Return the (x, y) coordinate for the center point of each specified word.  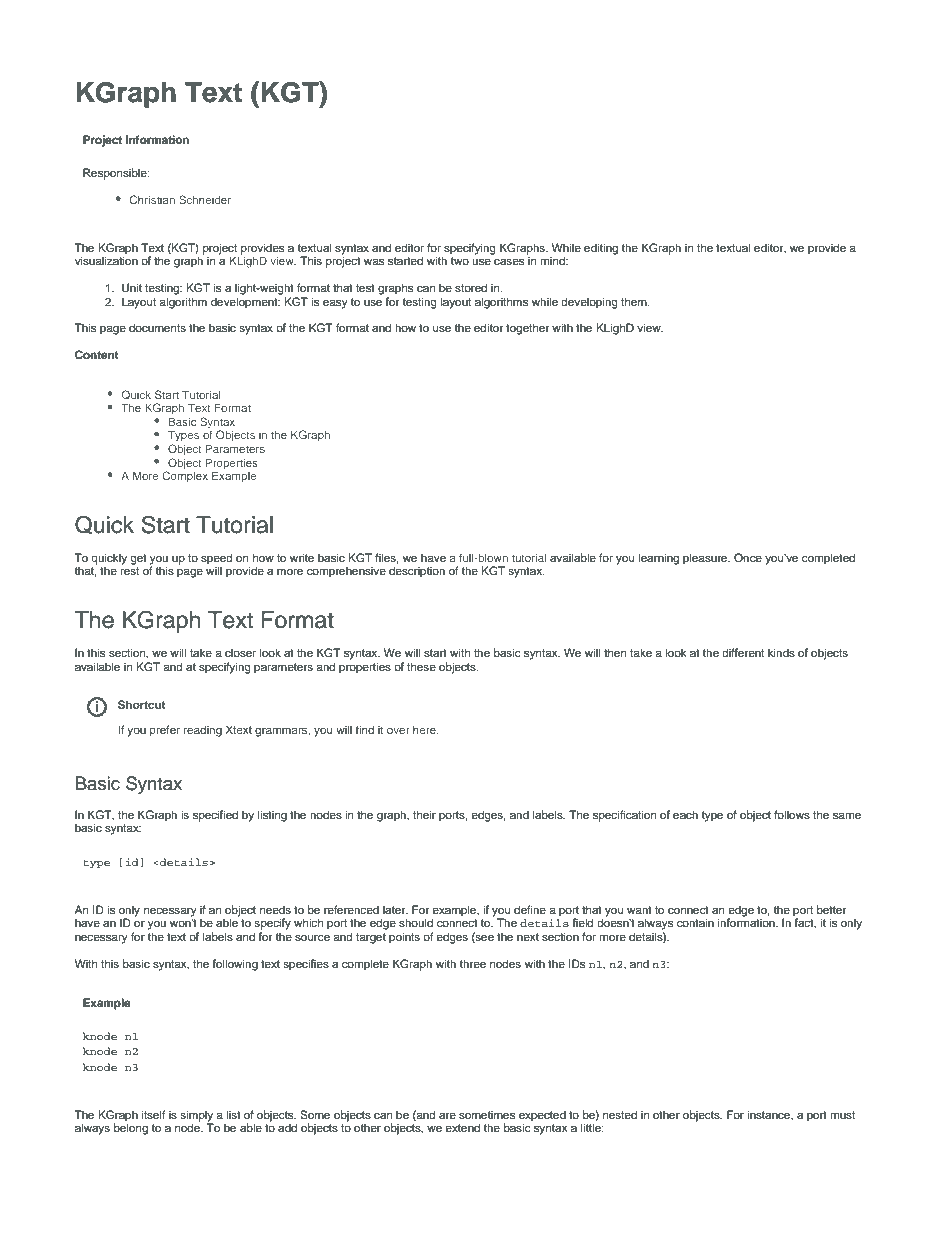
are (447, 1115)
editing (601, 249)
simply (197, 1117)
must (842, 1115)
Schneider (205, 199)
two (459, 261)
